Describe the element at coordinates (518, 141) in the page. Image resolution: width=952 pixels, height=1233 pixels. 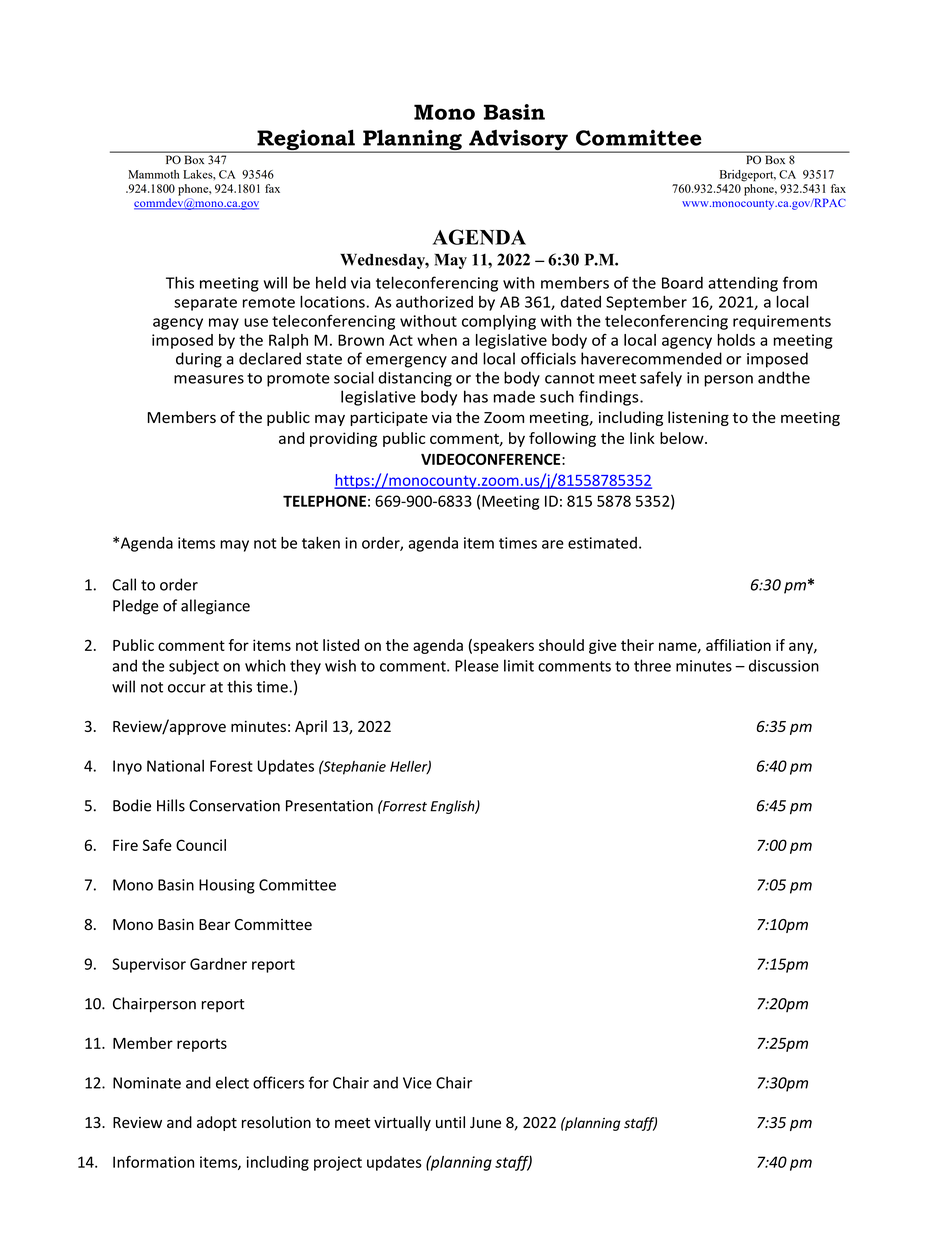
I see `Advisory` at that location.
